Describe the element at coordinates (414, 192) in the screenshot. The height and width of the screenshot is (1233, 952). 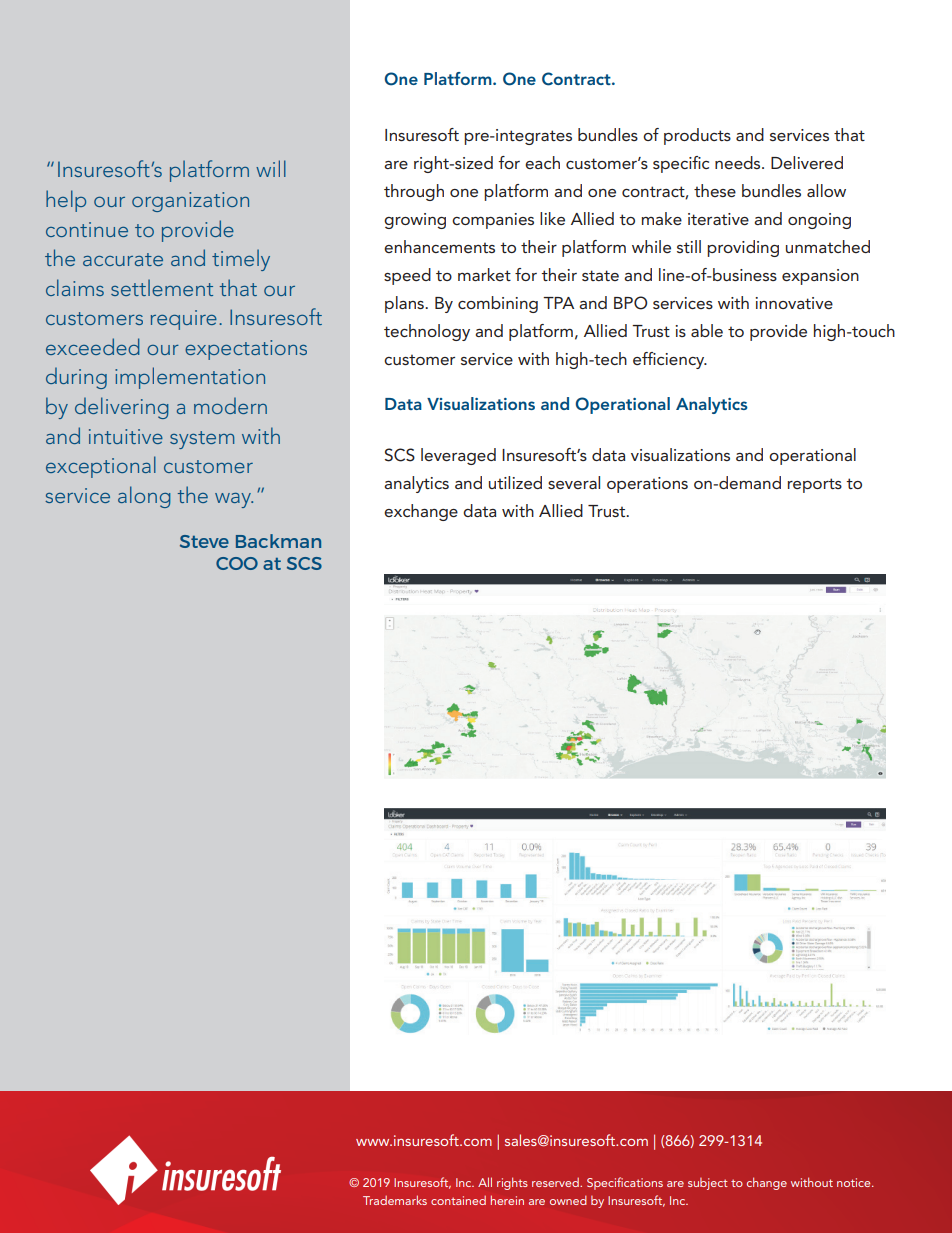
I see `through` at that location.
